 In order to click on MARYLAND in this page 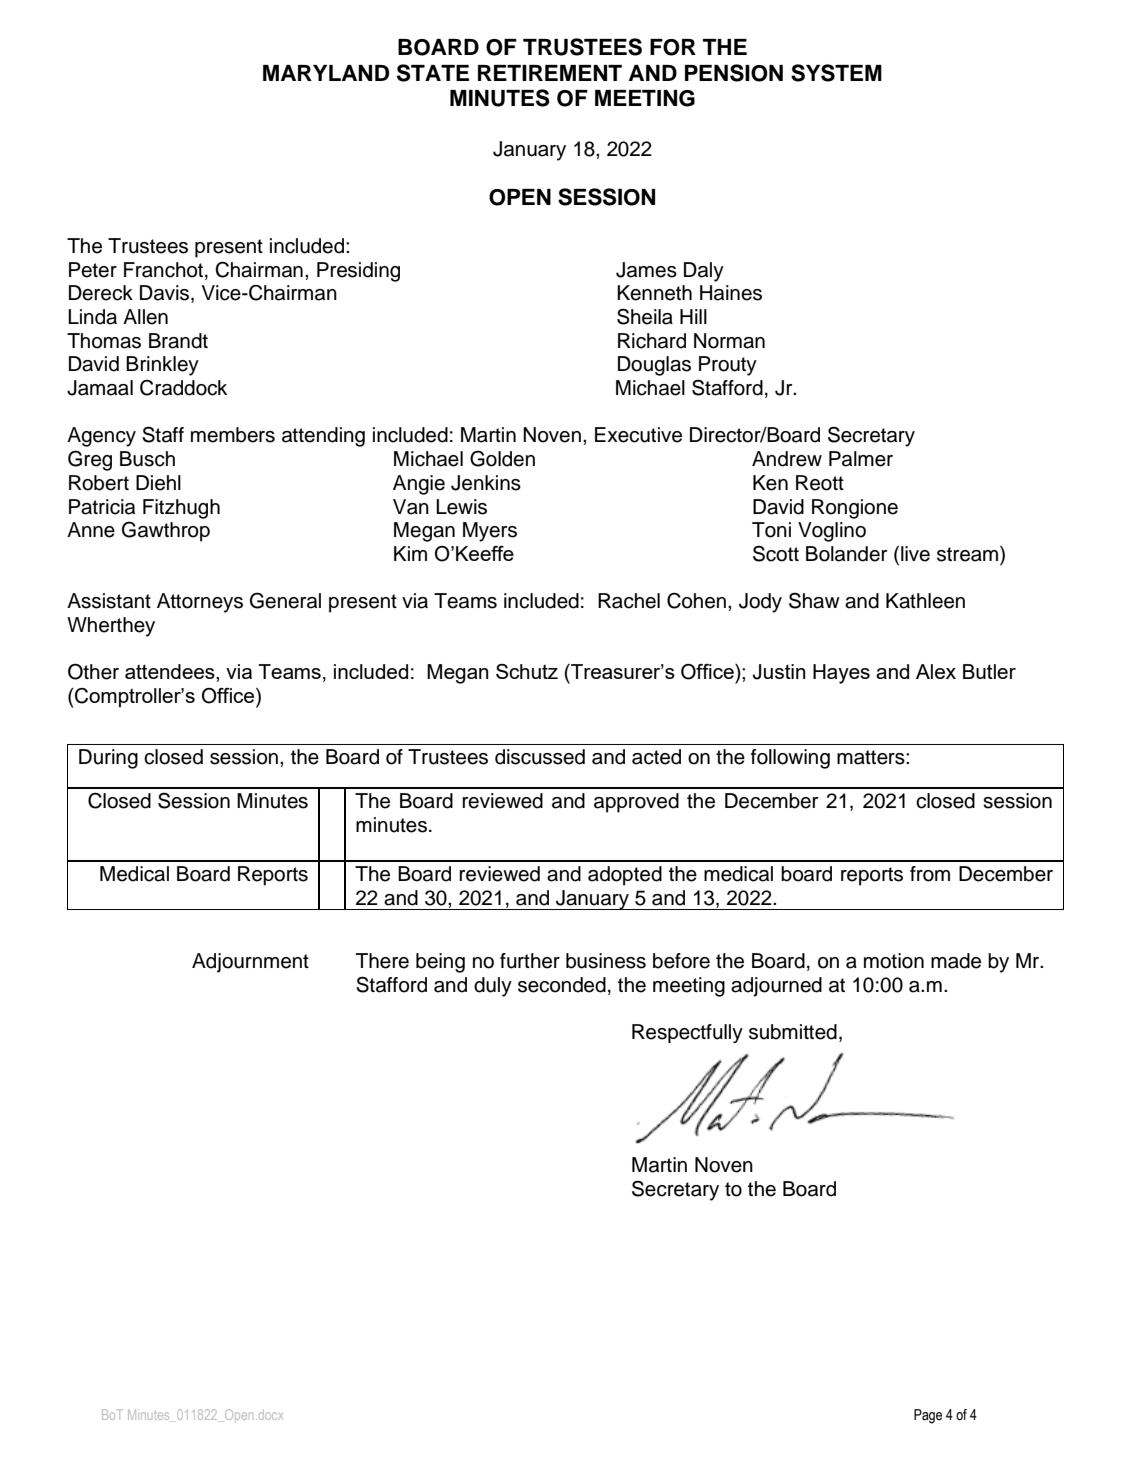, I will do `click(326, 73)`.
